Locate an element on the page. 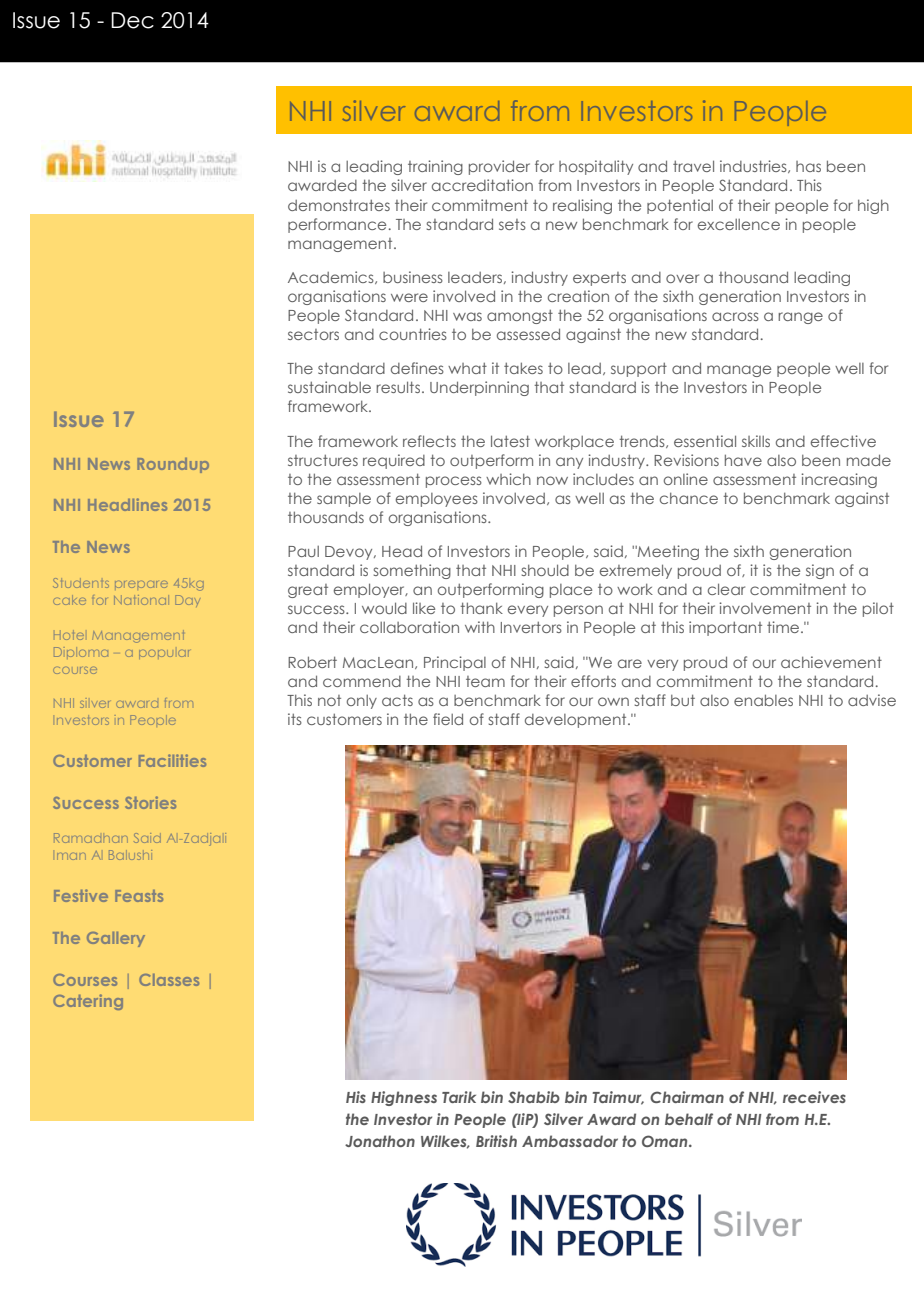 This image has height=1308, width=924. prepare is located at coordinates (141, 584).
